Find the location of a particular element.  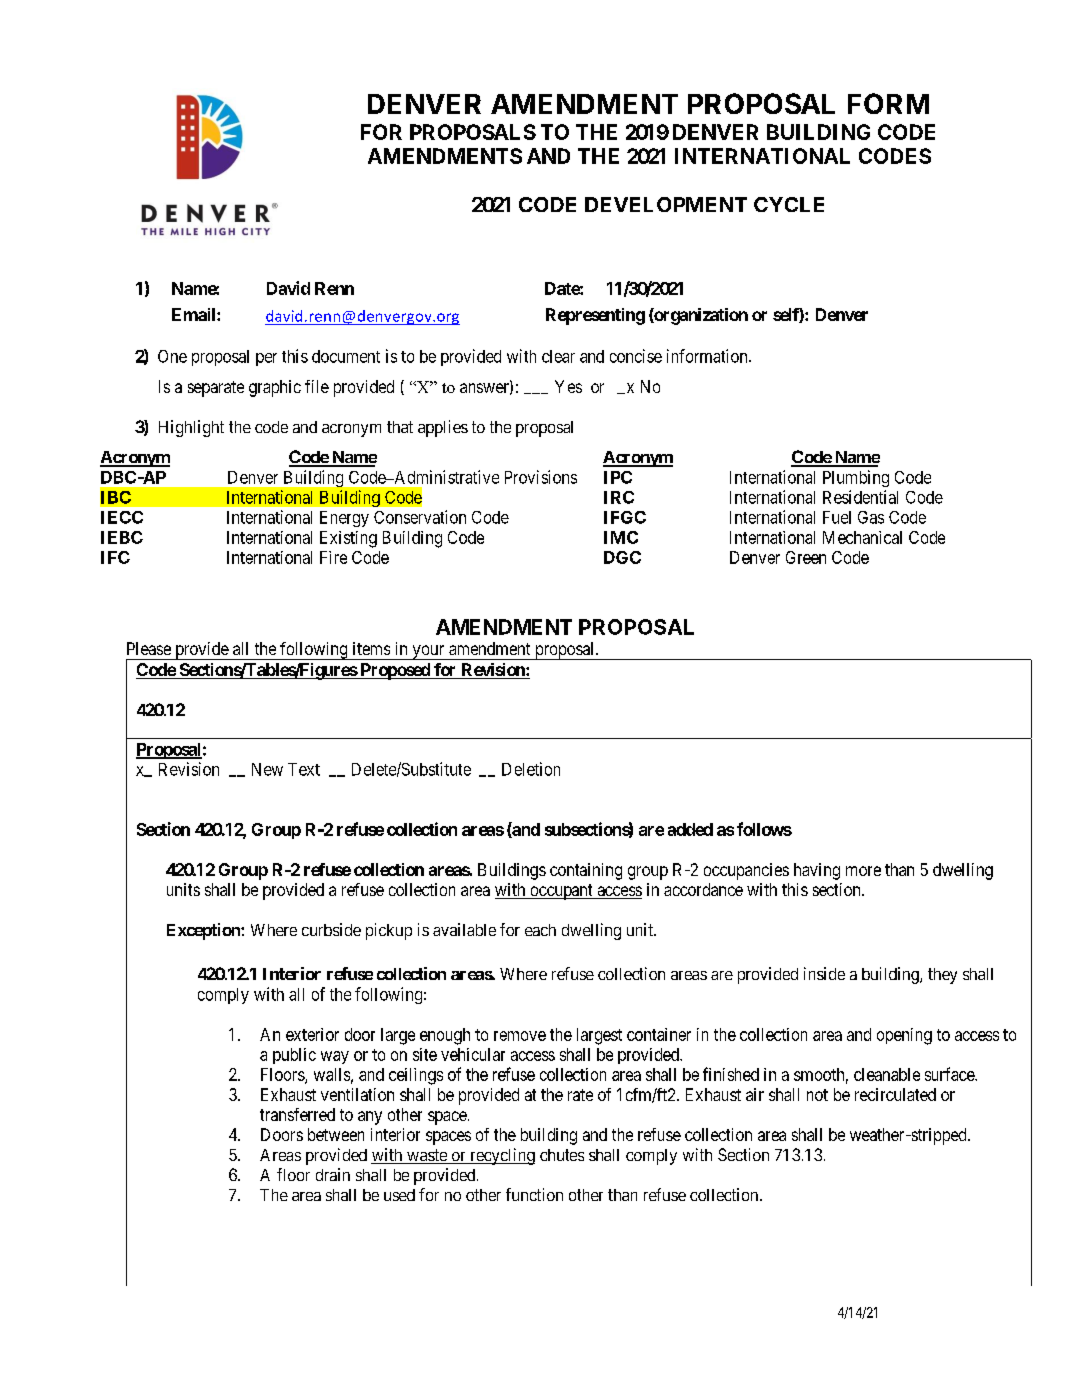

chutes is located at coordinates (562, 1155).
